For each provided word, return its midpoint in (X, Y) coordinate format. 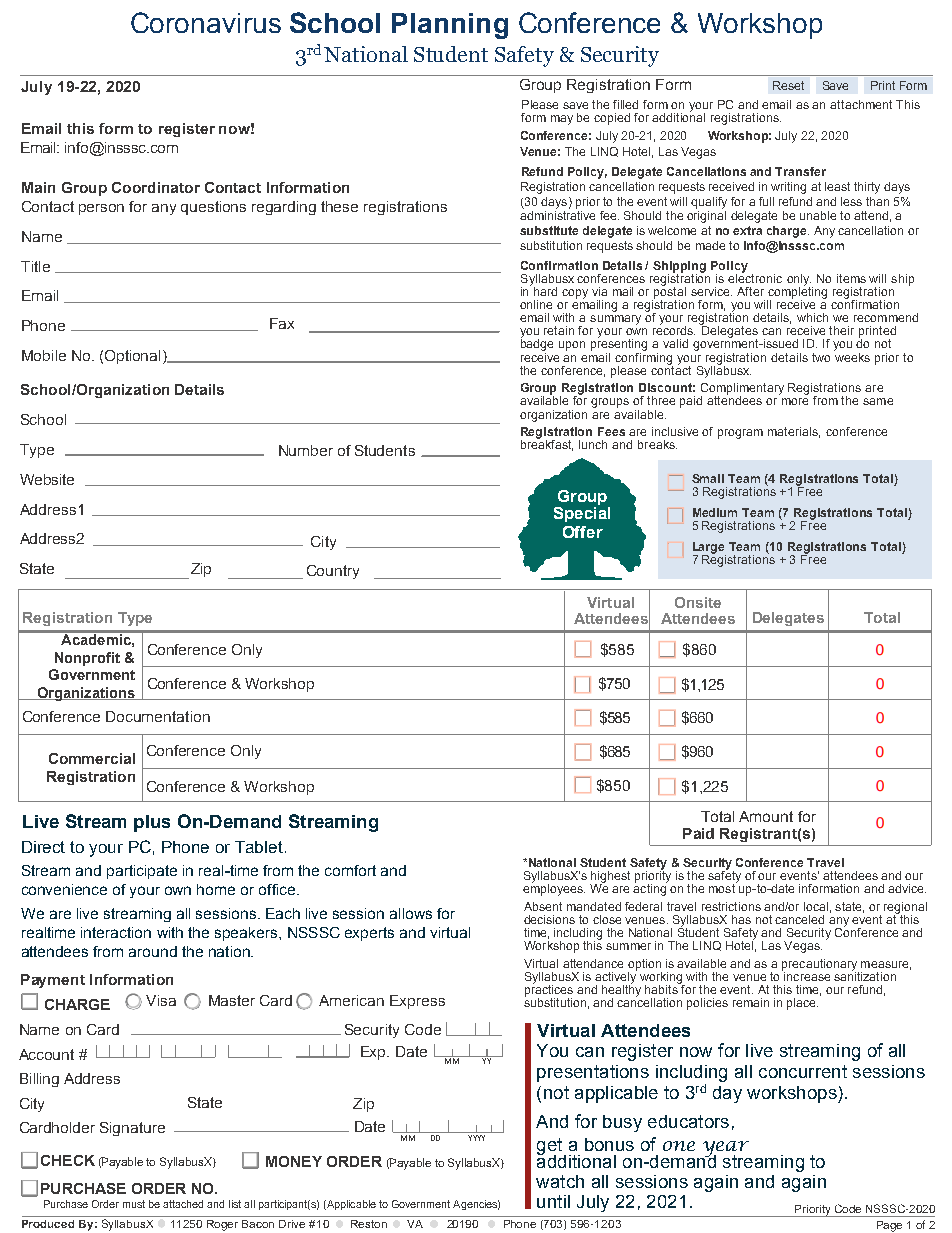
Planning (450, 26)
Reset (788, 85)
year (726, 1150)
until (553, 1201)
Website (47, 479)
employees (554, 888)
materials (794, 432)
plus (152, 823)
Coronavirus (206, 22)
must (134, 1204)
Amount (766, 816)
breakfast (547, 444)
